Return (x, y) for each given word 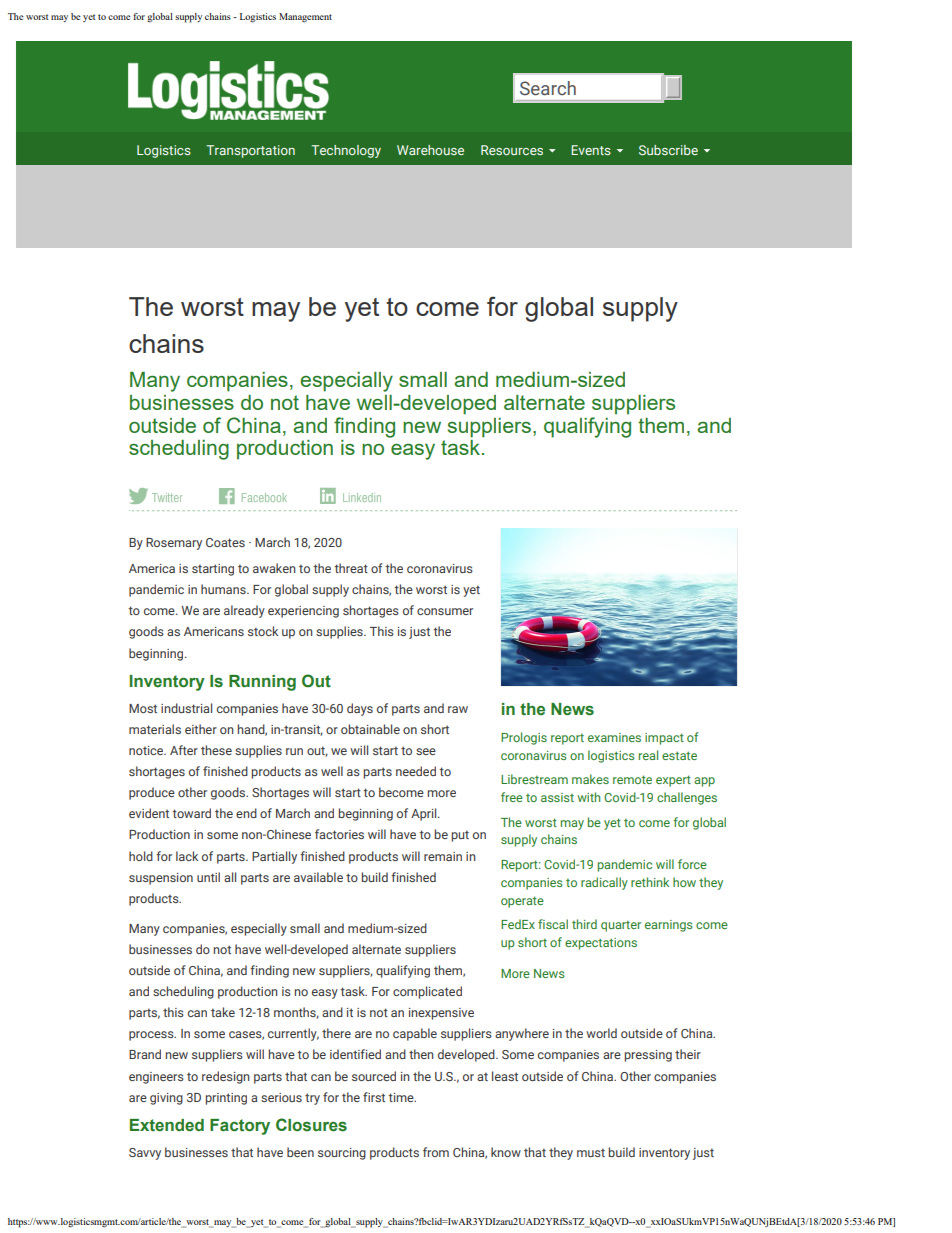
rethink (650, 882)
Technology (346, 151)
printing (226, 1099)
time (402, 1097)
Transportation (250, 151)
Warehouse (430, 150)
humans (224, 589)
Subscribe (668, 150)
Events (591, 150)
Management (305, 18)
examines (614, 737)
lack (187, 856)
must (591, 1152)
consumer (445, 611)
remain (443, 856)
